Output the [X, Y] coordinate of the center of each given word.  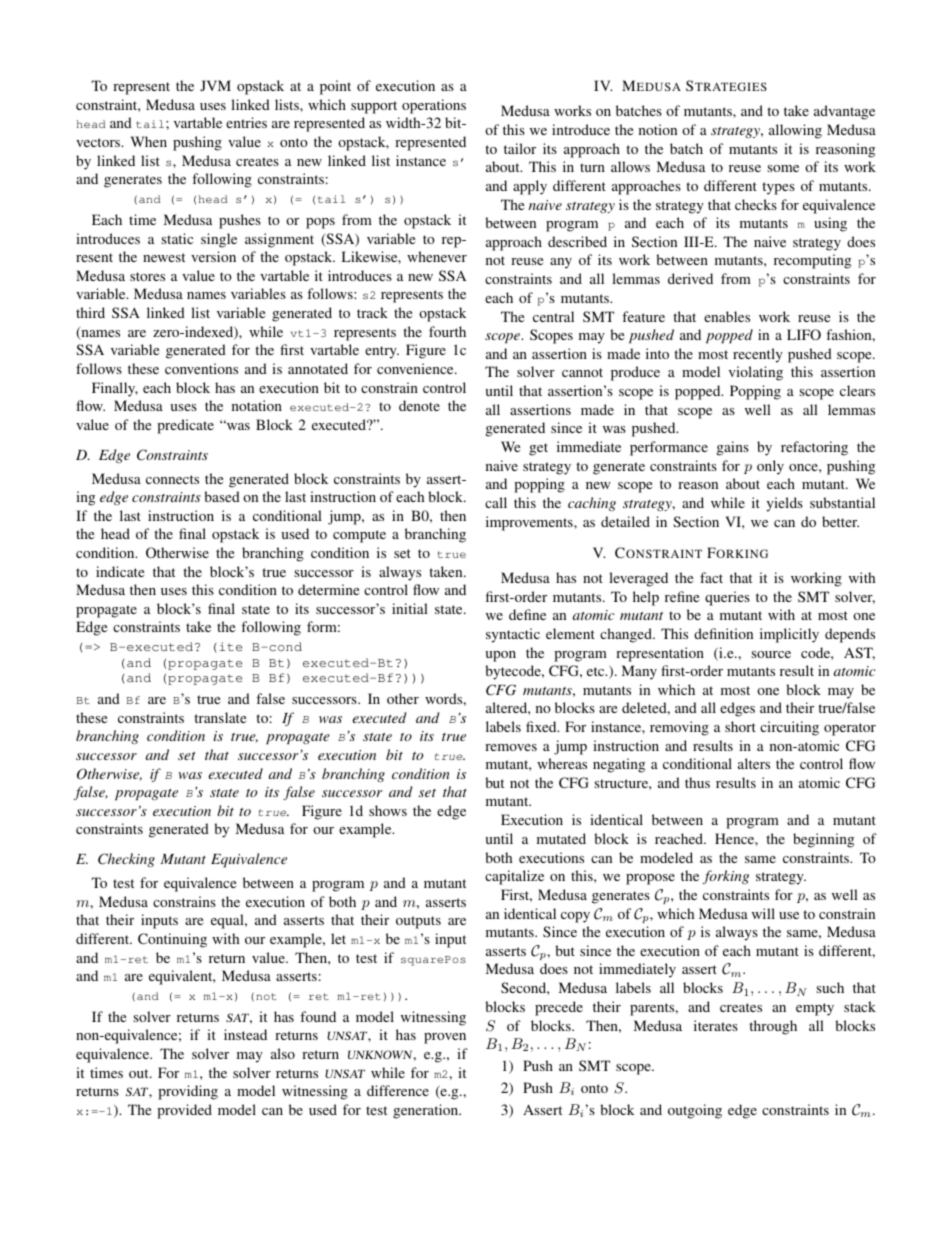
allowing [795, 131]
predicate [185, 426]
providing [188, 1092]
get [538, 449]
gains [733, 448]
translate [220, 717]
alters [754, 763]
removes [511, 747]
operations [434, 106]
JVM [215, 85]
